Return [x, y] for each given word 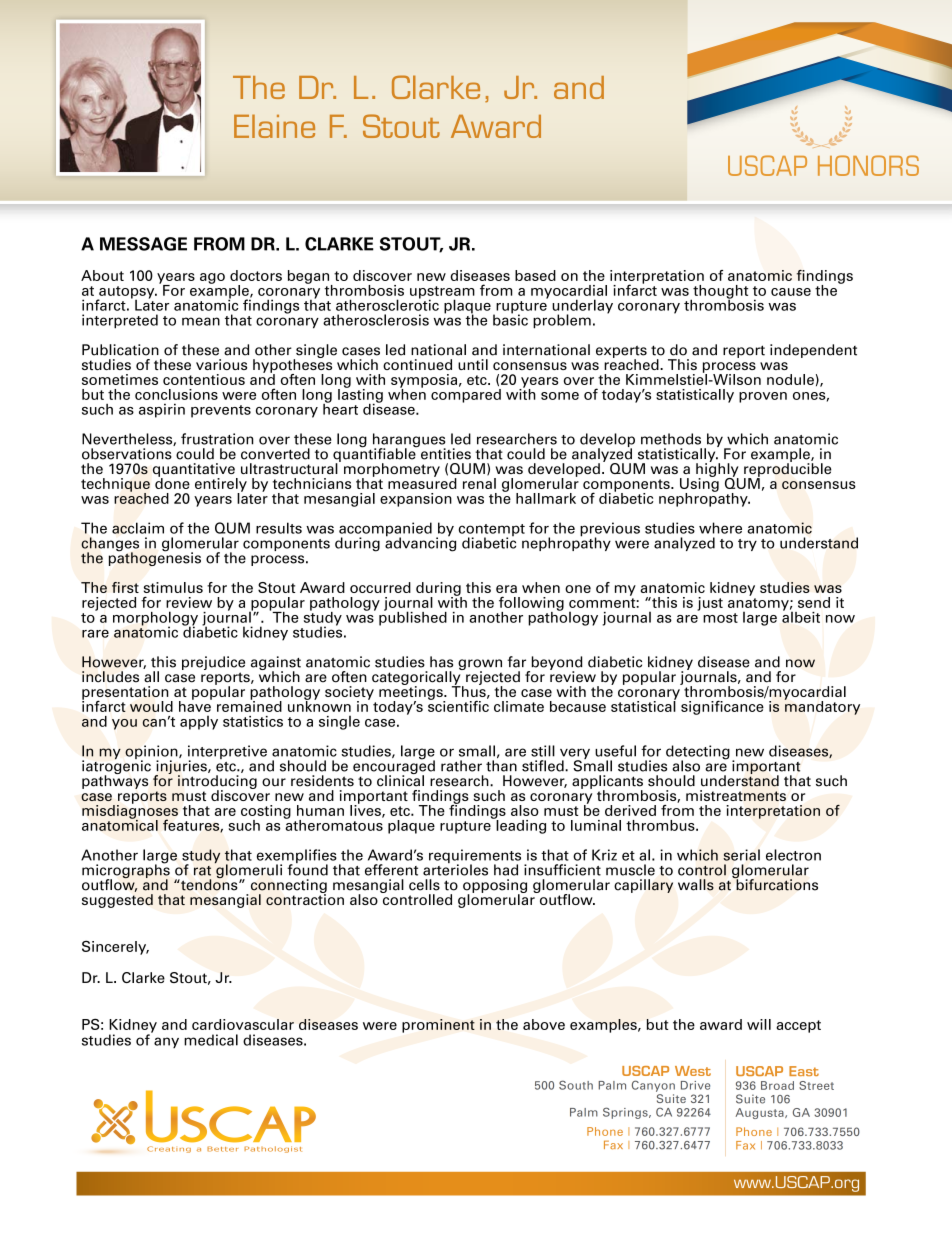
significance [723, 706]
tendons [209, 884]
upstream [442, 293]
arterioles [455, 869]
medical [211, 1040]
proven [763, 397]
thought [719, 293]
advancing [420, 543]
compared [466, 394]
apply [199, 723]
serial [741, 855]
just [710, 604]
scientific [458, 705]
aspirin [162, 410]
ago [212, 278]
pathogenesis [155, 558]
